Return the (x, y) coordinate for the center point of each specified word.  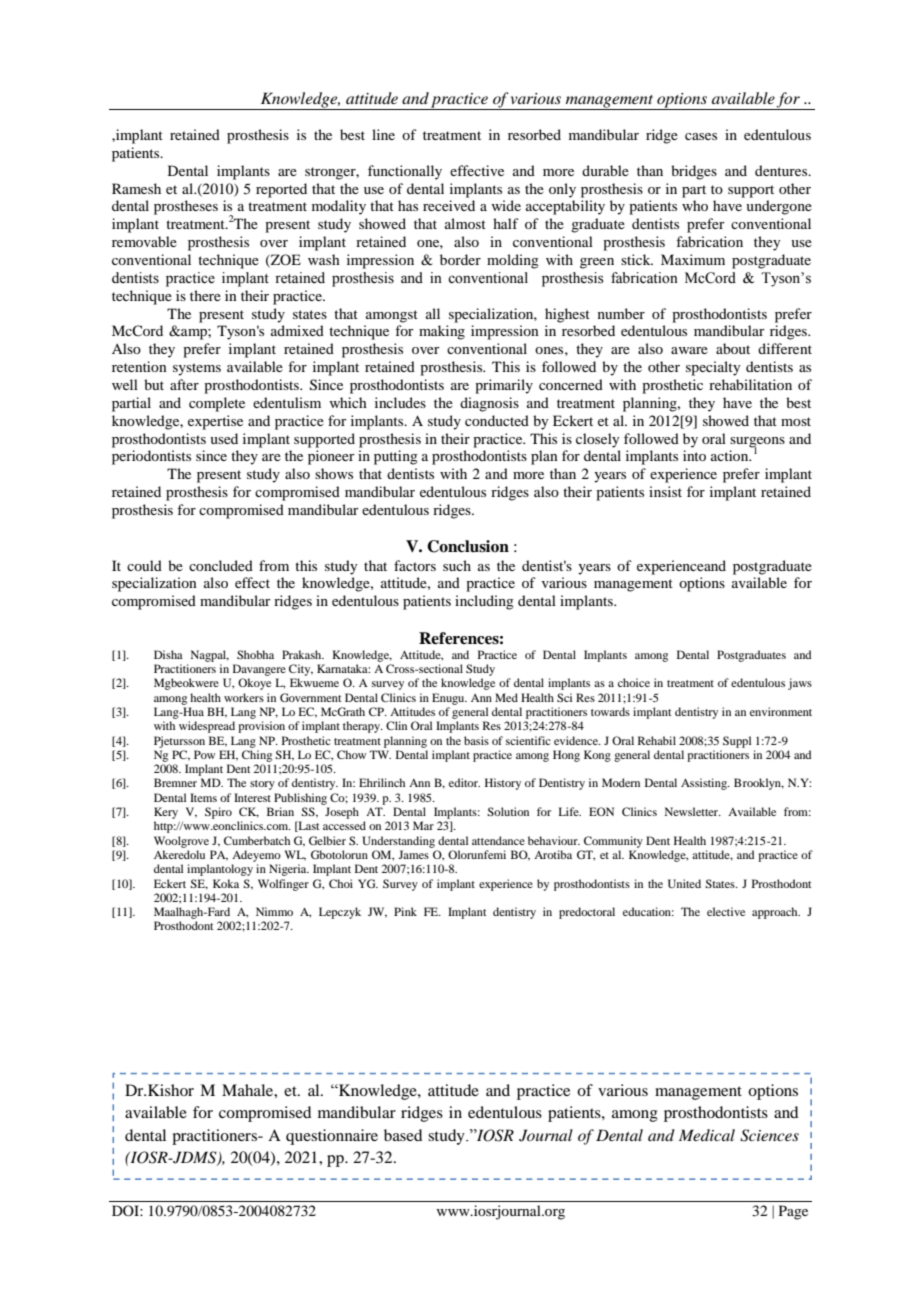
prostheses (186, 207)
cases (701, 136)
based (403, 1135)
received (449, 205)
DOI (126, 1210)
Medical (707, 1135)
